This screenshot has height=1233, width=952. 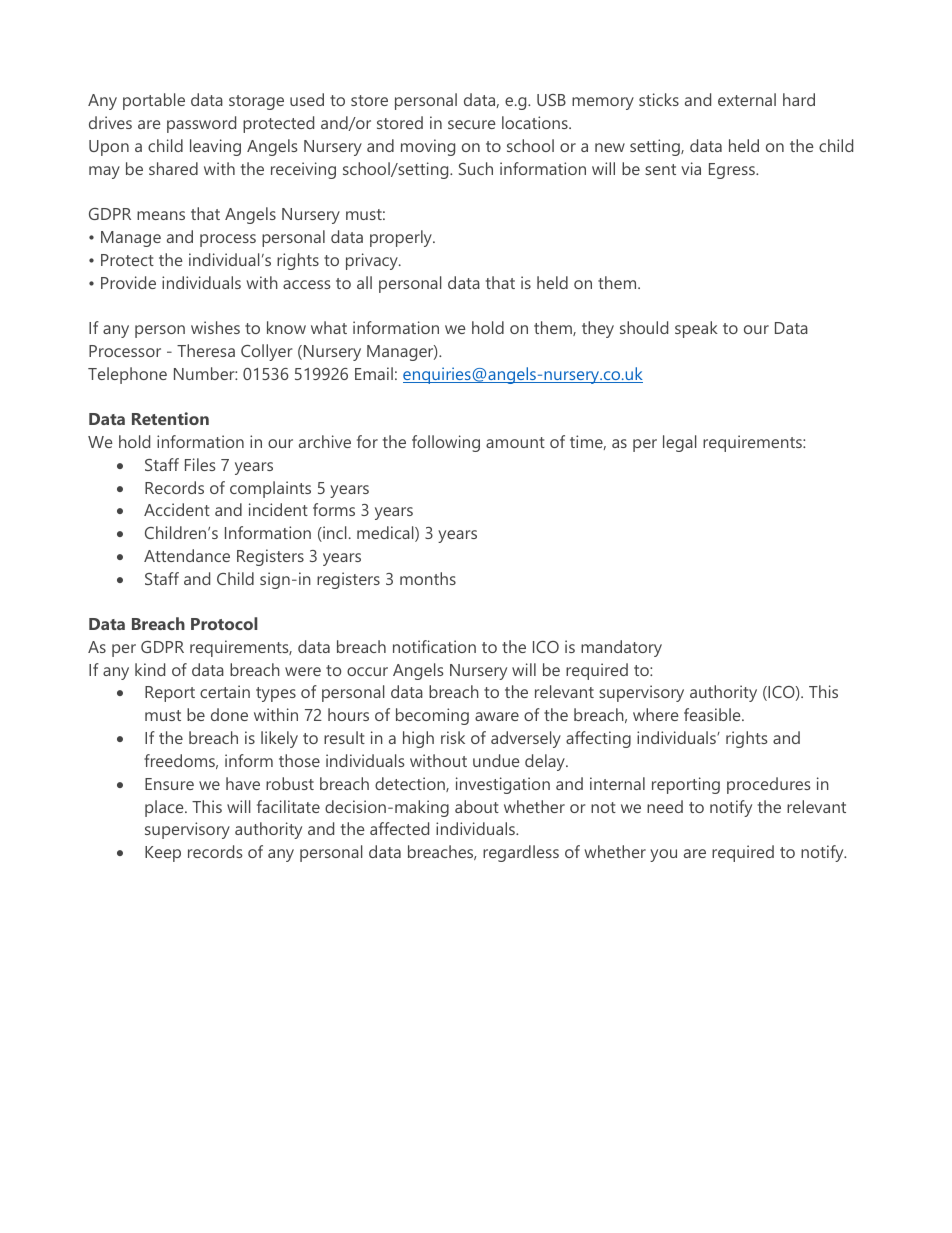 I want to click on speak, so click(x=696, y=329).
